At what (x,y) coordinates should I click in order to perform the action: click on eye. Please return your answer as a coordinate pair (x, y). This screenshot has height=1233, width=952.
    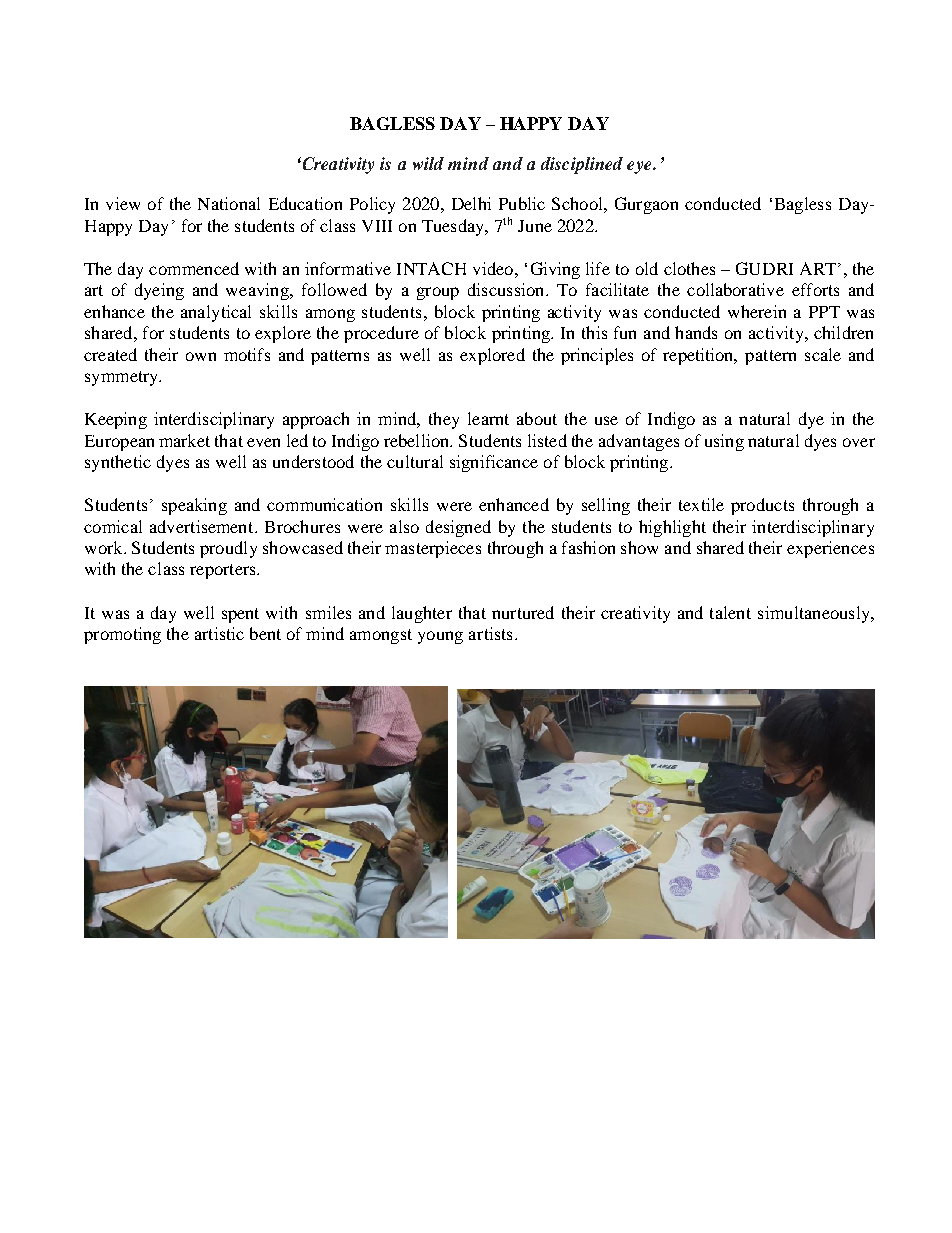
    Looking at the image, I should click on (640, 167).
